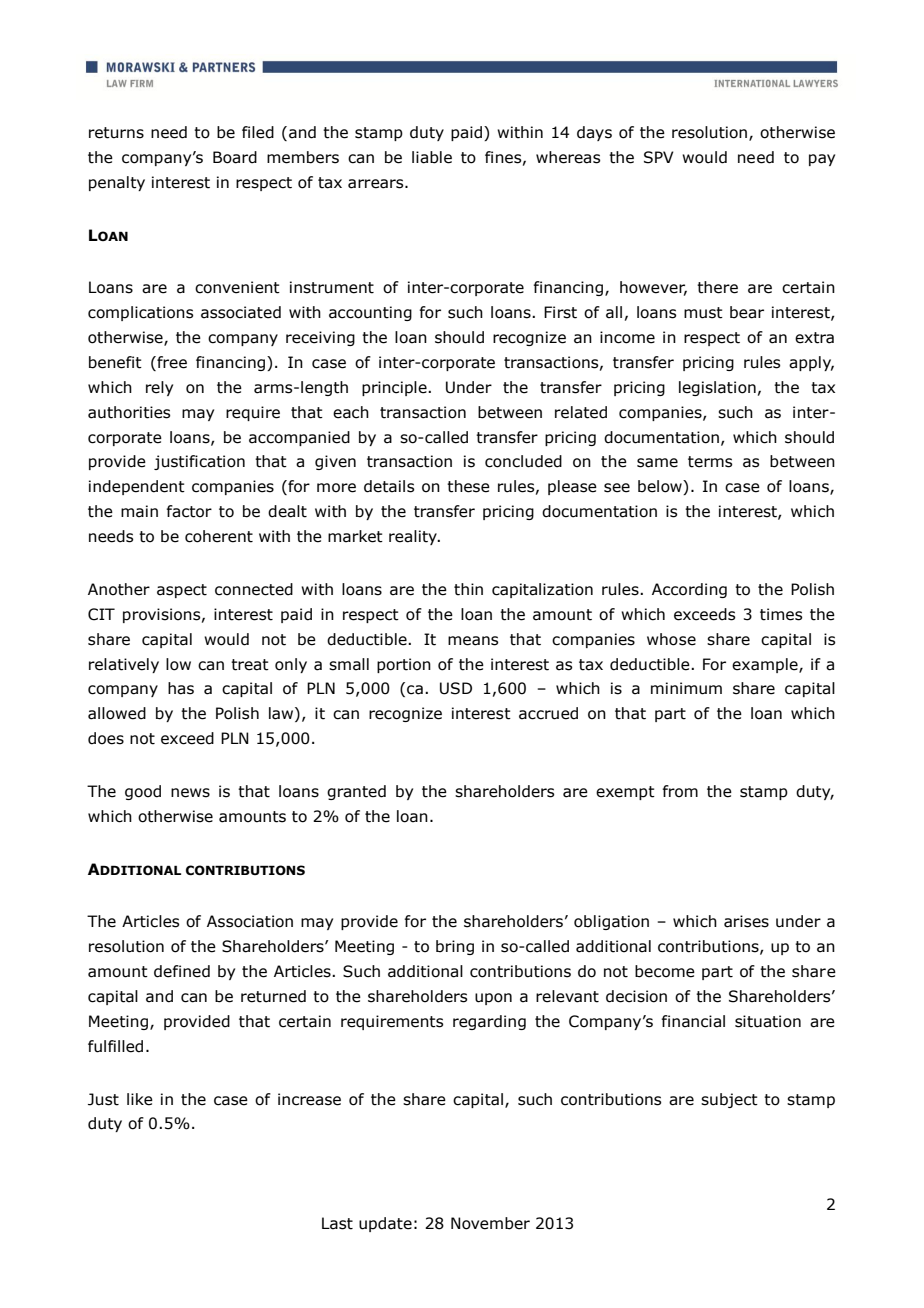 The image size is (924, 1308). Describe the element at coordinates (456, 688) in the screenshot. I see `USD` at that location.
